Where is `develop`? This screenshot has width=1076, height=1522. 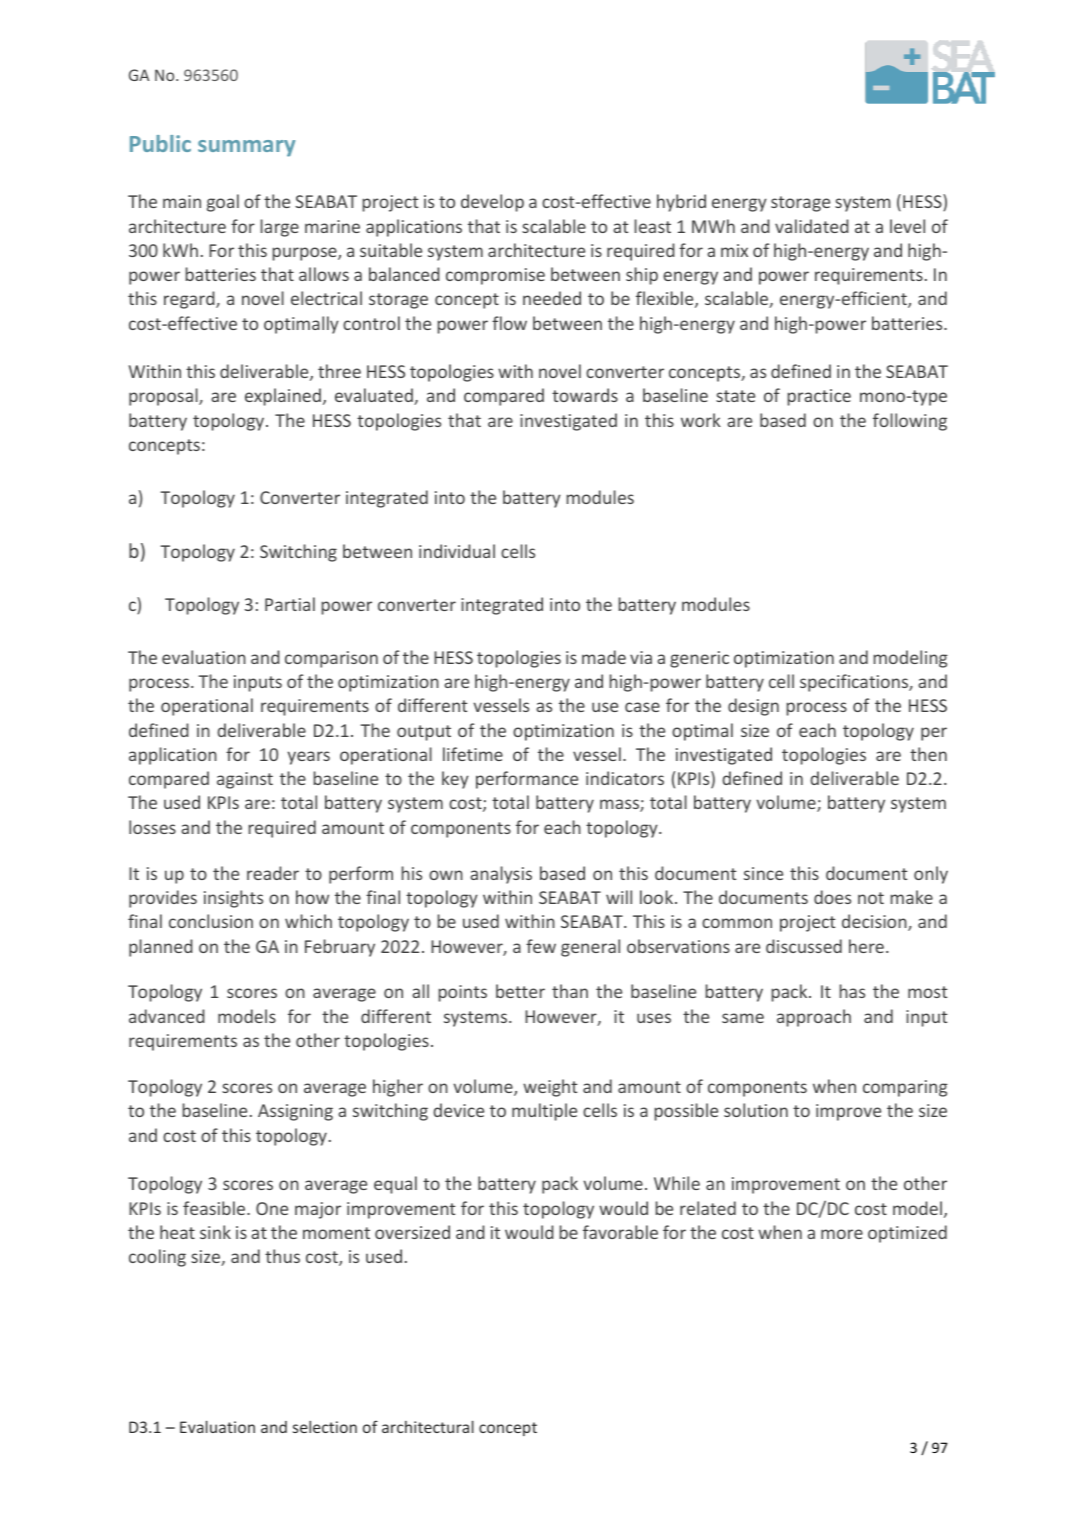 develop is located at coordinates (492, 203).
